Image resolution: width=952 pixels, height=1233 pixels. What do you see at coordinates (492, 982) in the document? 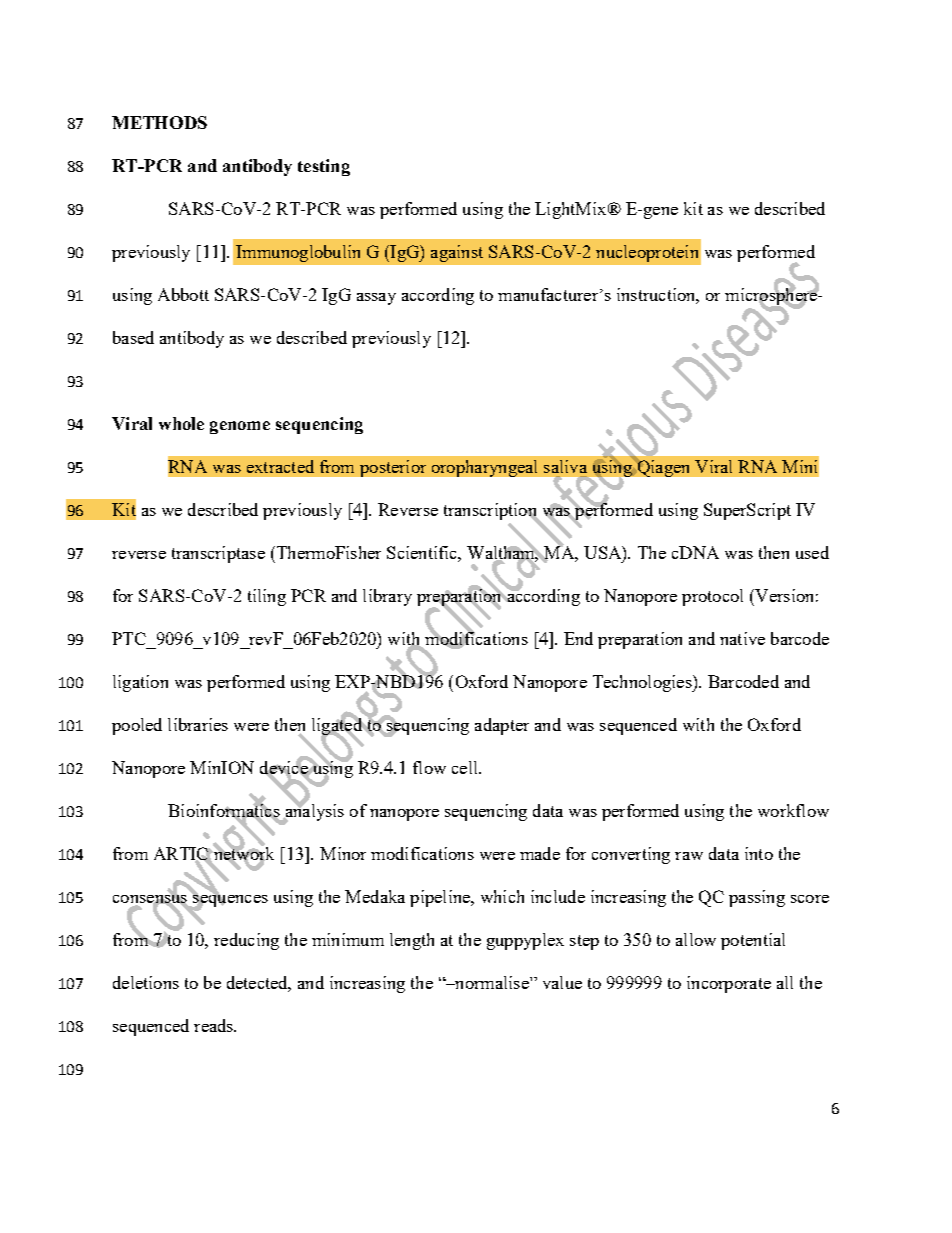
I see `normalise` at bounding box center [492, 982].
